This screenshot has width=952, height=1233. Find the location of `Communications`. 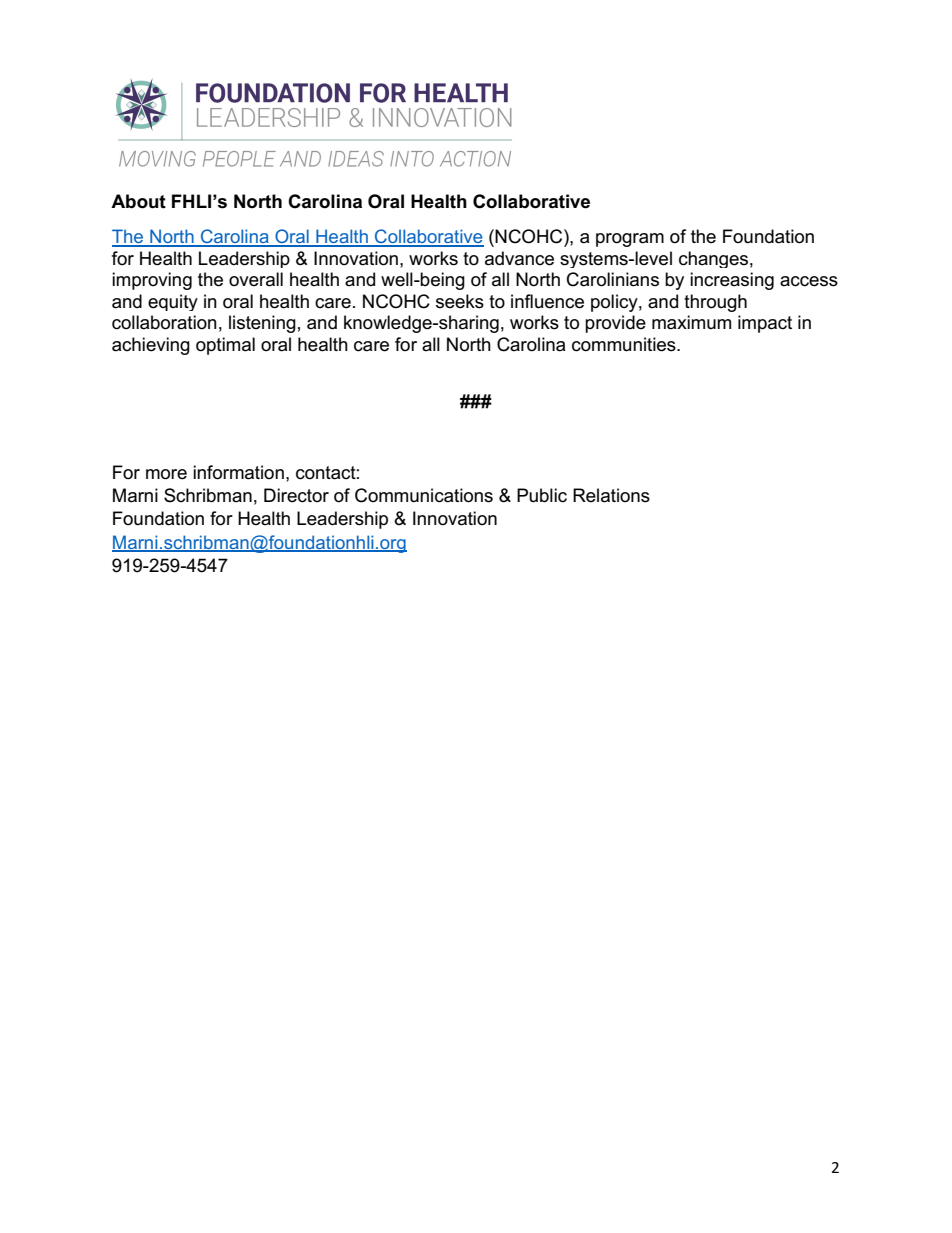

Communications is located at coordinates (424, 495).
